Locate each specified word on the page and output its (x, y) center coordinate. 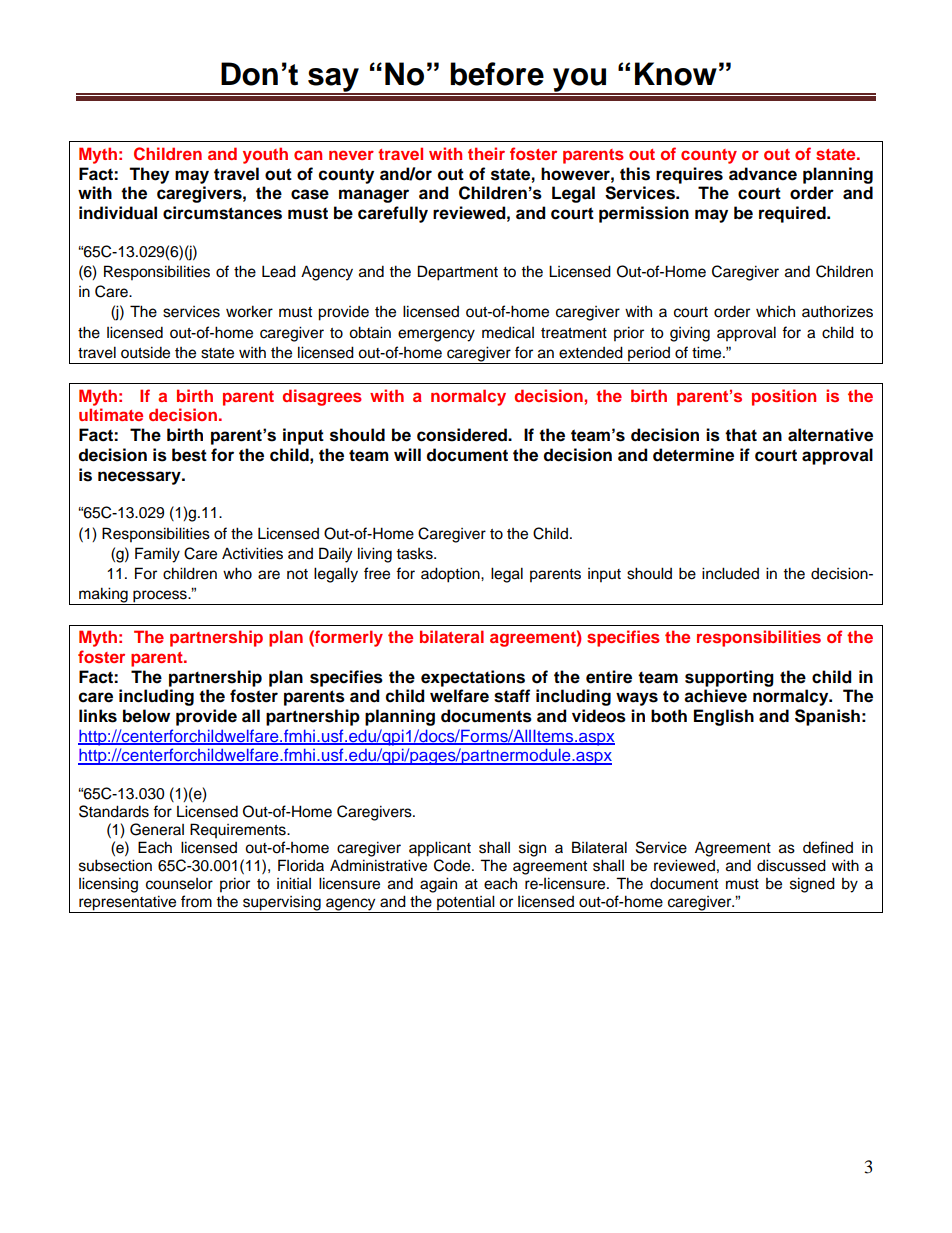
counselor (179, 884)
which (775, 311)
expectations (473, 678)
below (146, 716)
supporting (729, 678)
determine (693, 455)
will (407, 454)
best (189, 455)
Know (676, 74)
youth (265, 155)
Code (453, 865)
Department (458, 273)
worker (249, 311)
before (497, 74)
